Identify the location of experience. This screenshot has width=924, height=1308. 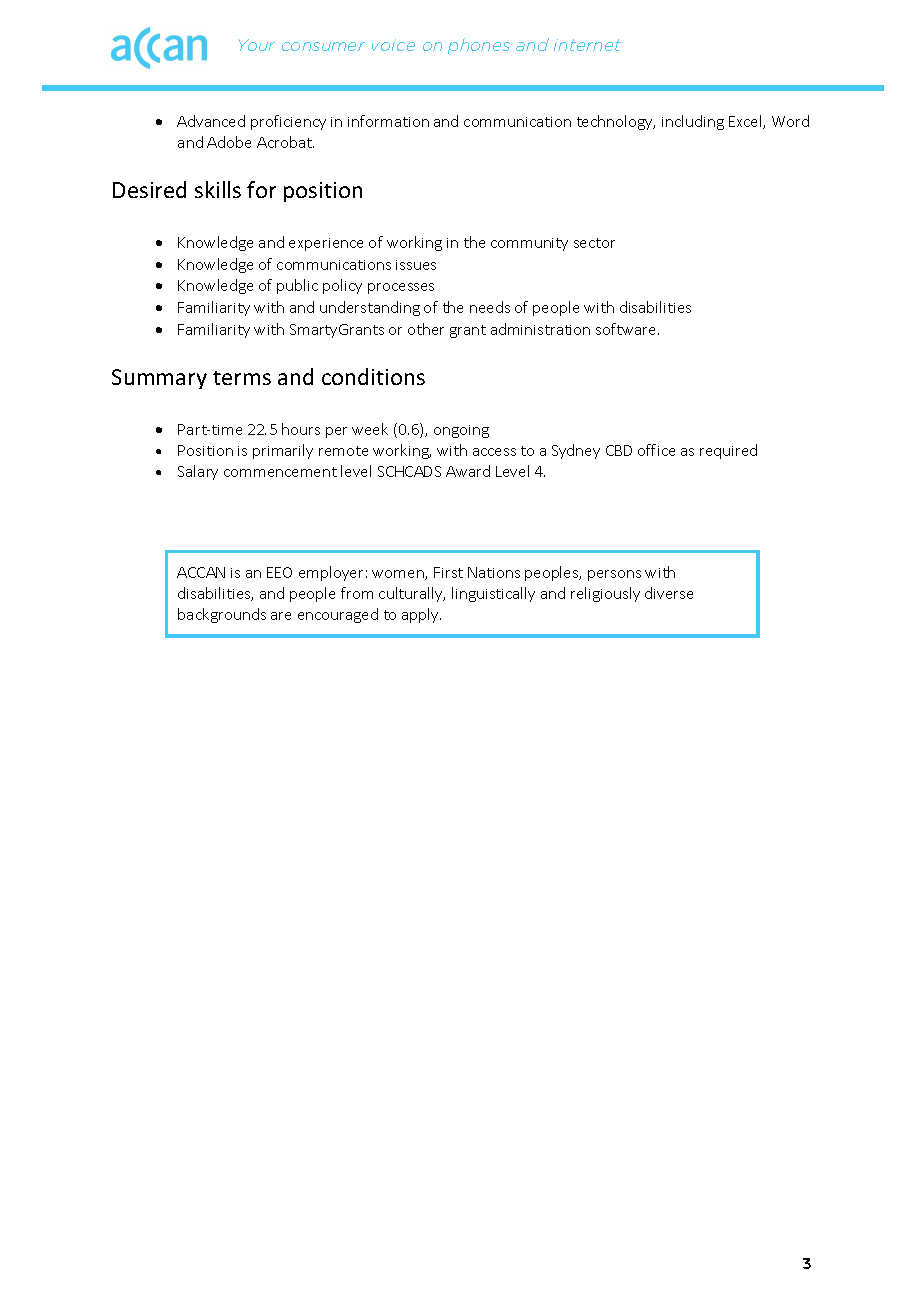
(326, 244).
